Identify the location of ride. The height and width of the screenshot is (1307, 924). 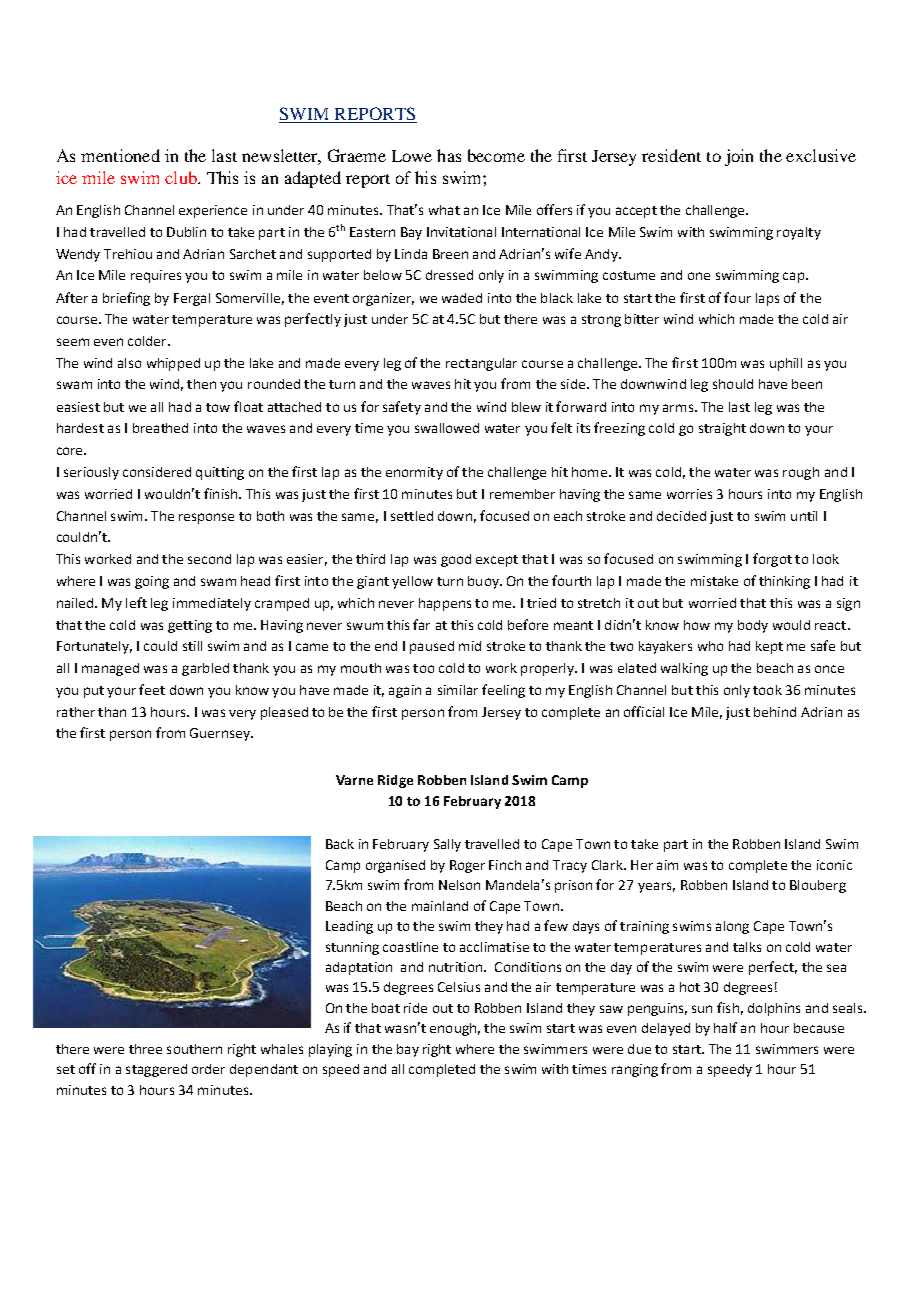
(415, 1008).
